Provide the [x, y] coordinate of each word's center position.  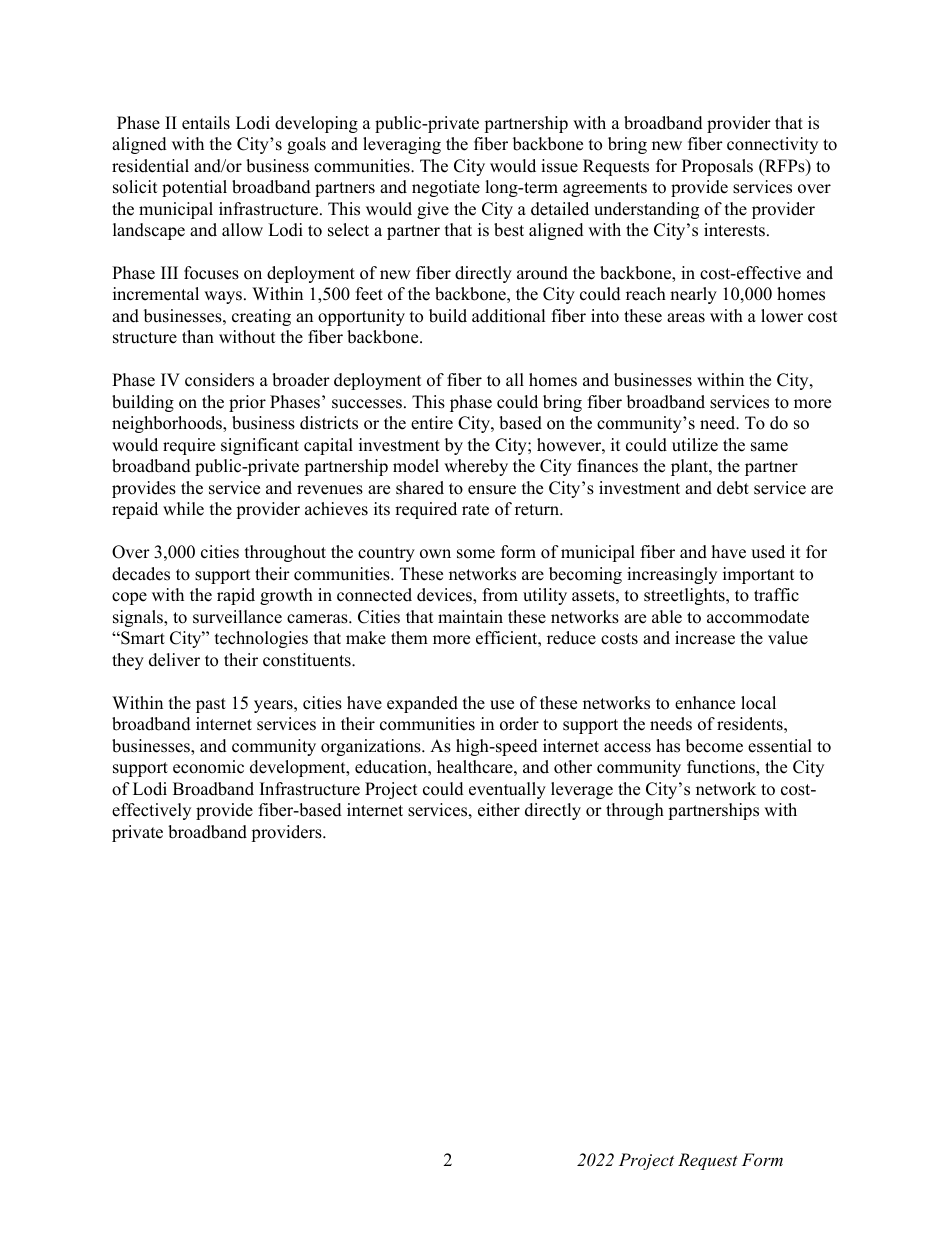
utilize [695, 445]
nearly [693, 295]
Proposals [717, 167]
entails [206, 123]
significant [260, 446]
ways [224, 297]
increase [705, 638]
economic [208, 767]
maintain [470, 616]
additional [508, 316]
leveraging [402, 145]
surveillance [237, 617]
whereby [476, 467]
